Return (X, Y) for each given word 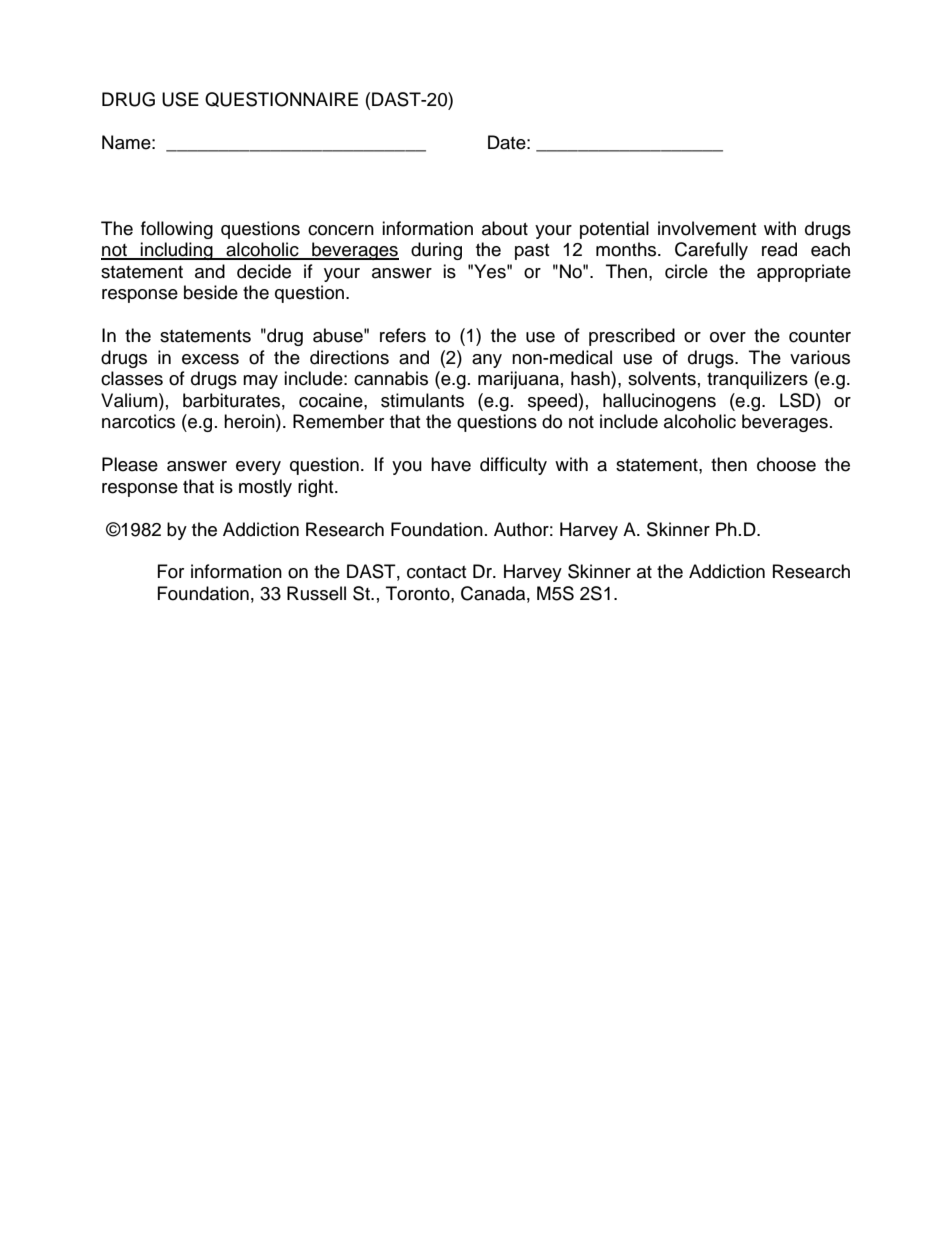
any (487, 361)
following (177, 230)
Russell (316, 593)
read (779, 249)
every (258, 468)
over (728, 337)
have (451, 464)
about (505, 228)
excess (210, 359)
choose (786, 464)
